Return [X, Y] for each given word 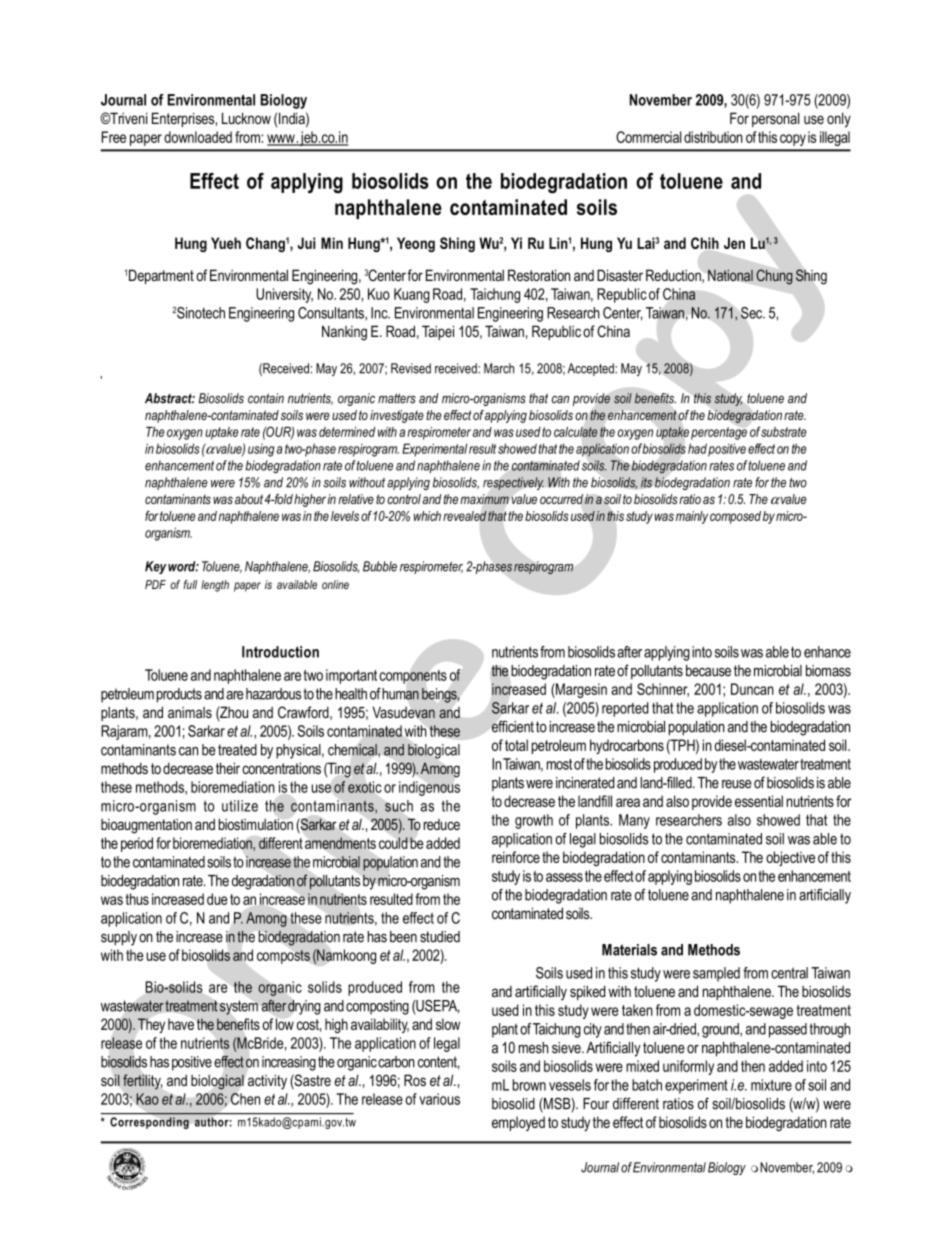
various [439, 1099]
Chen [245, 1099]
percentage [719, 433]
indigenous [429, 788]
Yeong [416, 244]
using [261, 450]
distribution [713, 137]
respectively [513, 483]
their [228, 768]
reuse [736, 784]
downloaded [198, 137]
